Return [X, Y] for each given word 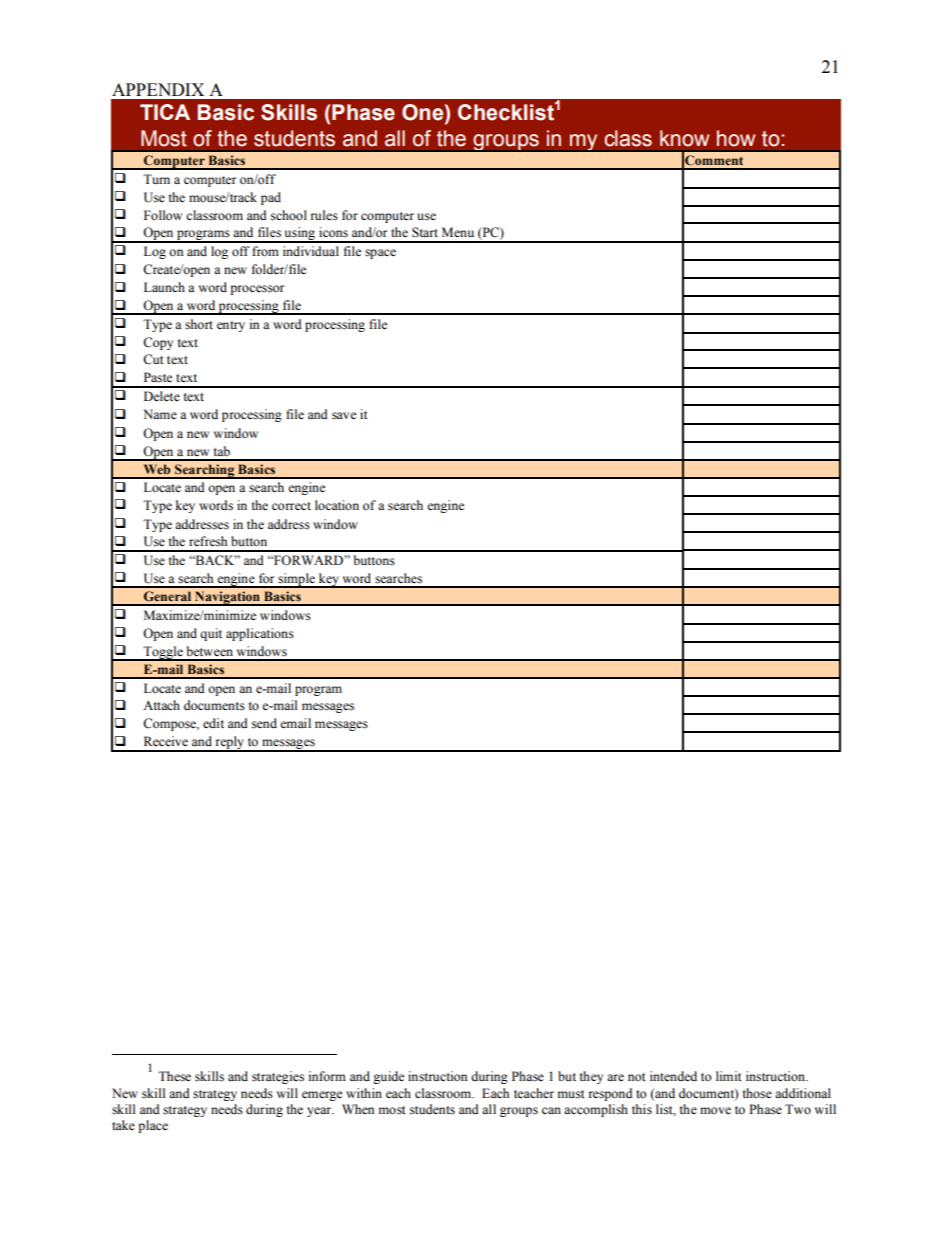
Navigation [227, 598]
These [174, 1076]
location [337, 505]
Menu [458, 232]
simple [296, 580]
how [736, 138]
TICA [165, 112]
